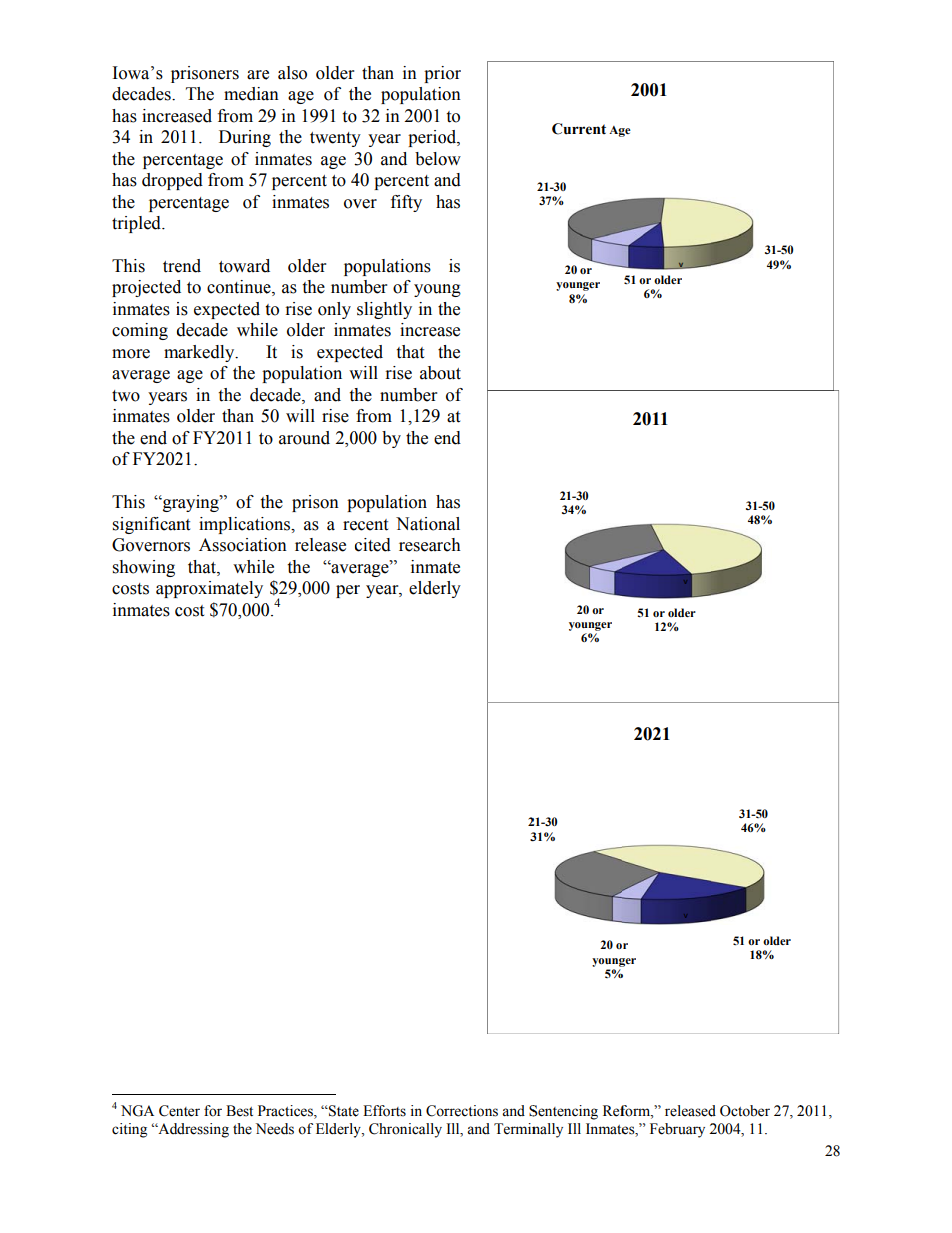  I want to click on October, so click(745, 1111).
